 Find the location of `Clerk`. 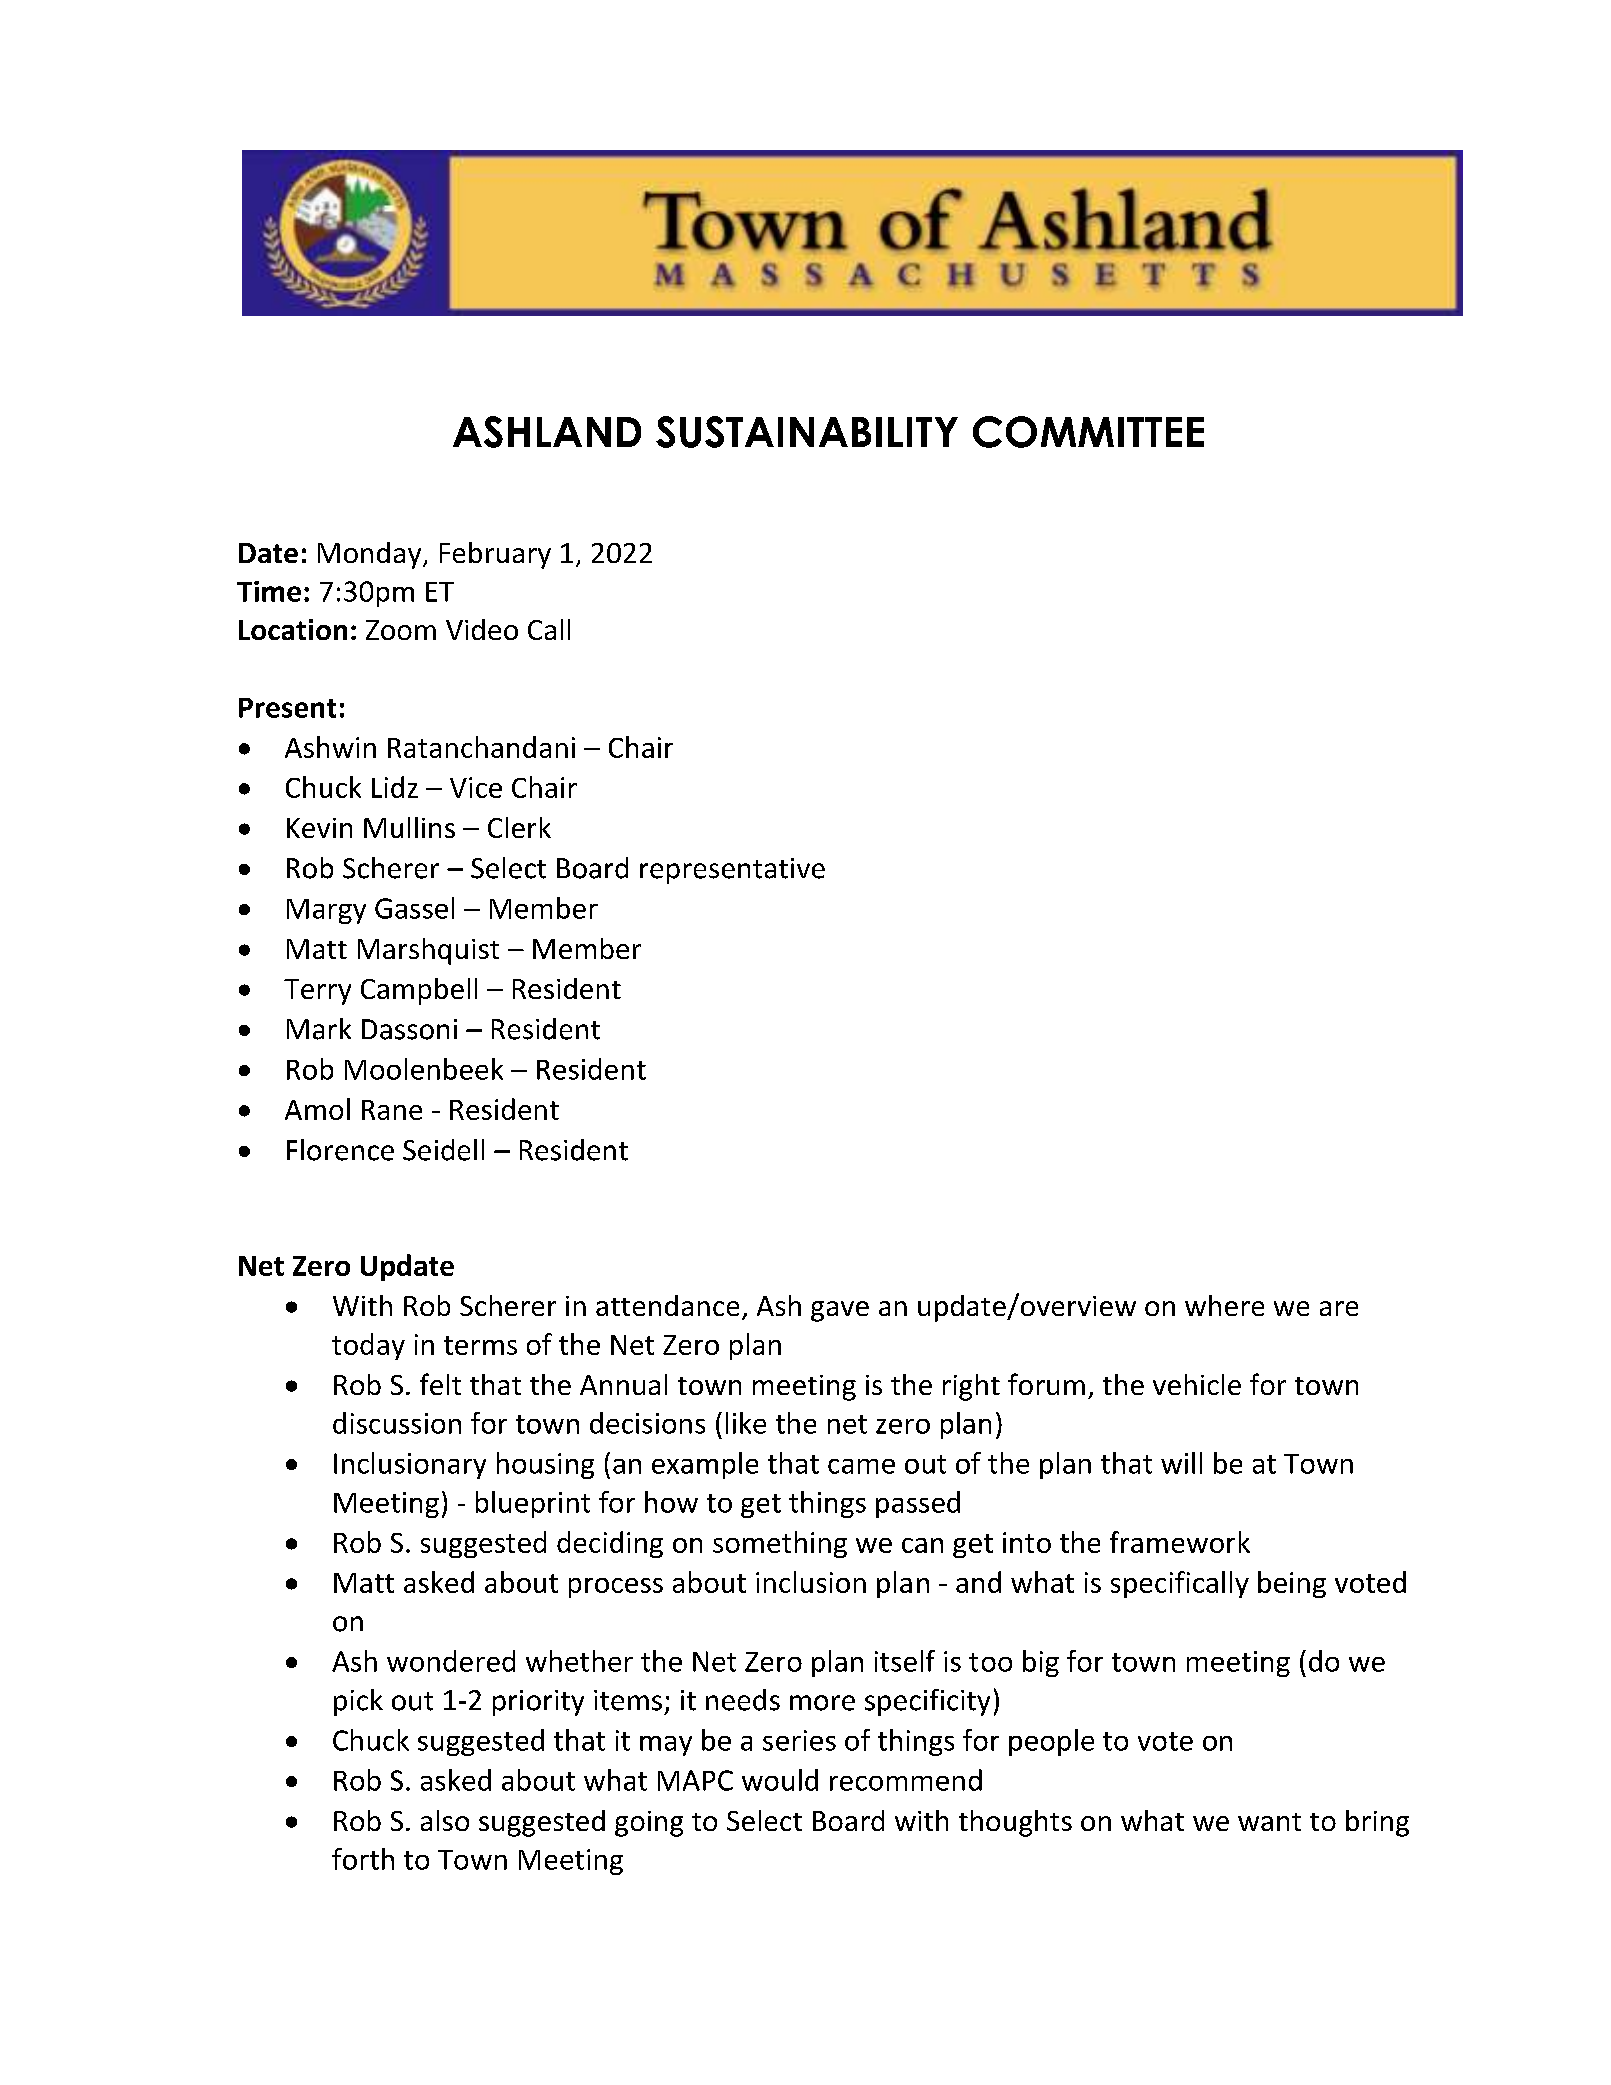

Clerk is located at coordinates (519, 827).
